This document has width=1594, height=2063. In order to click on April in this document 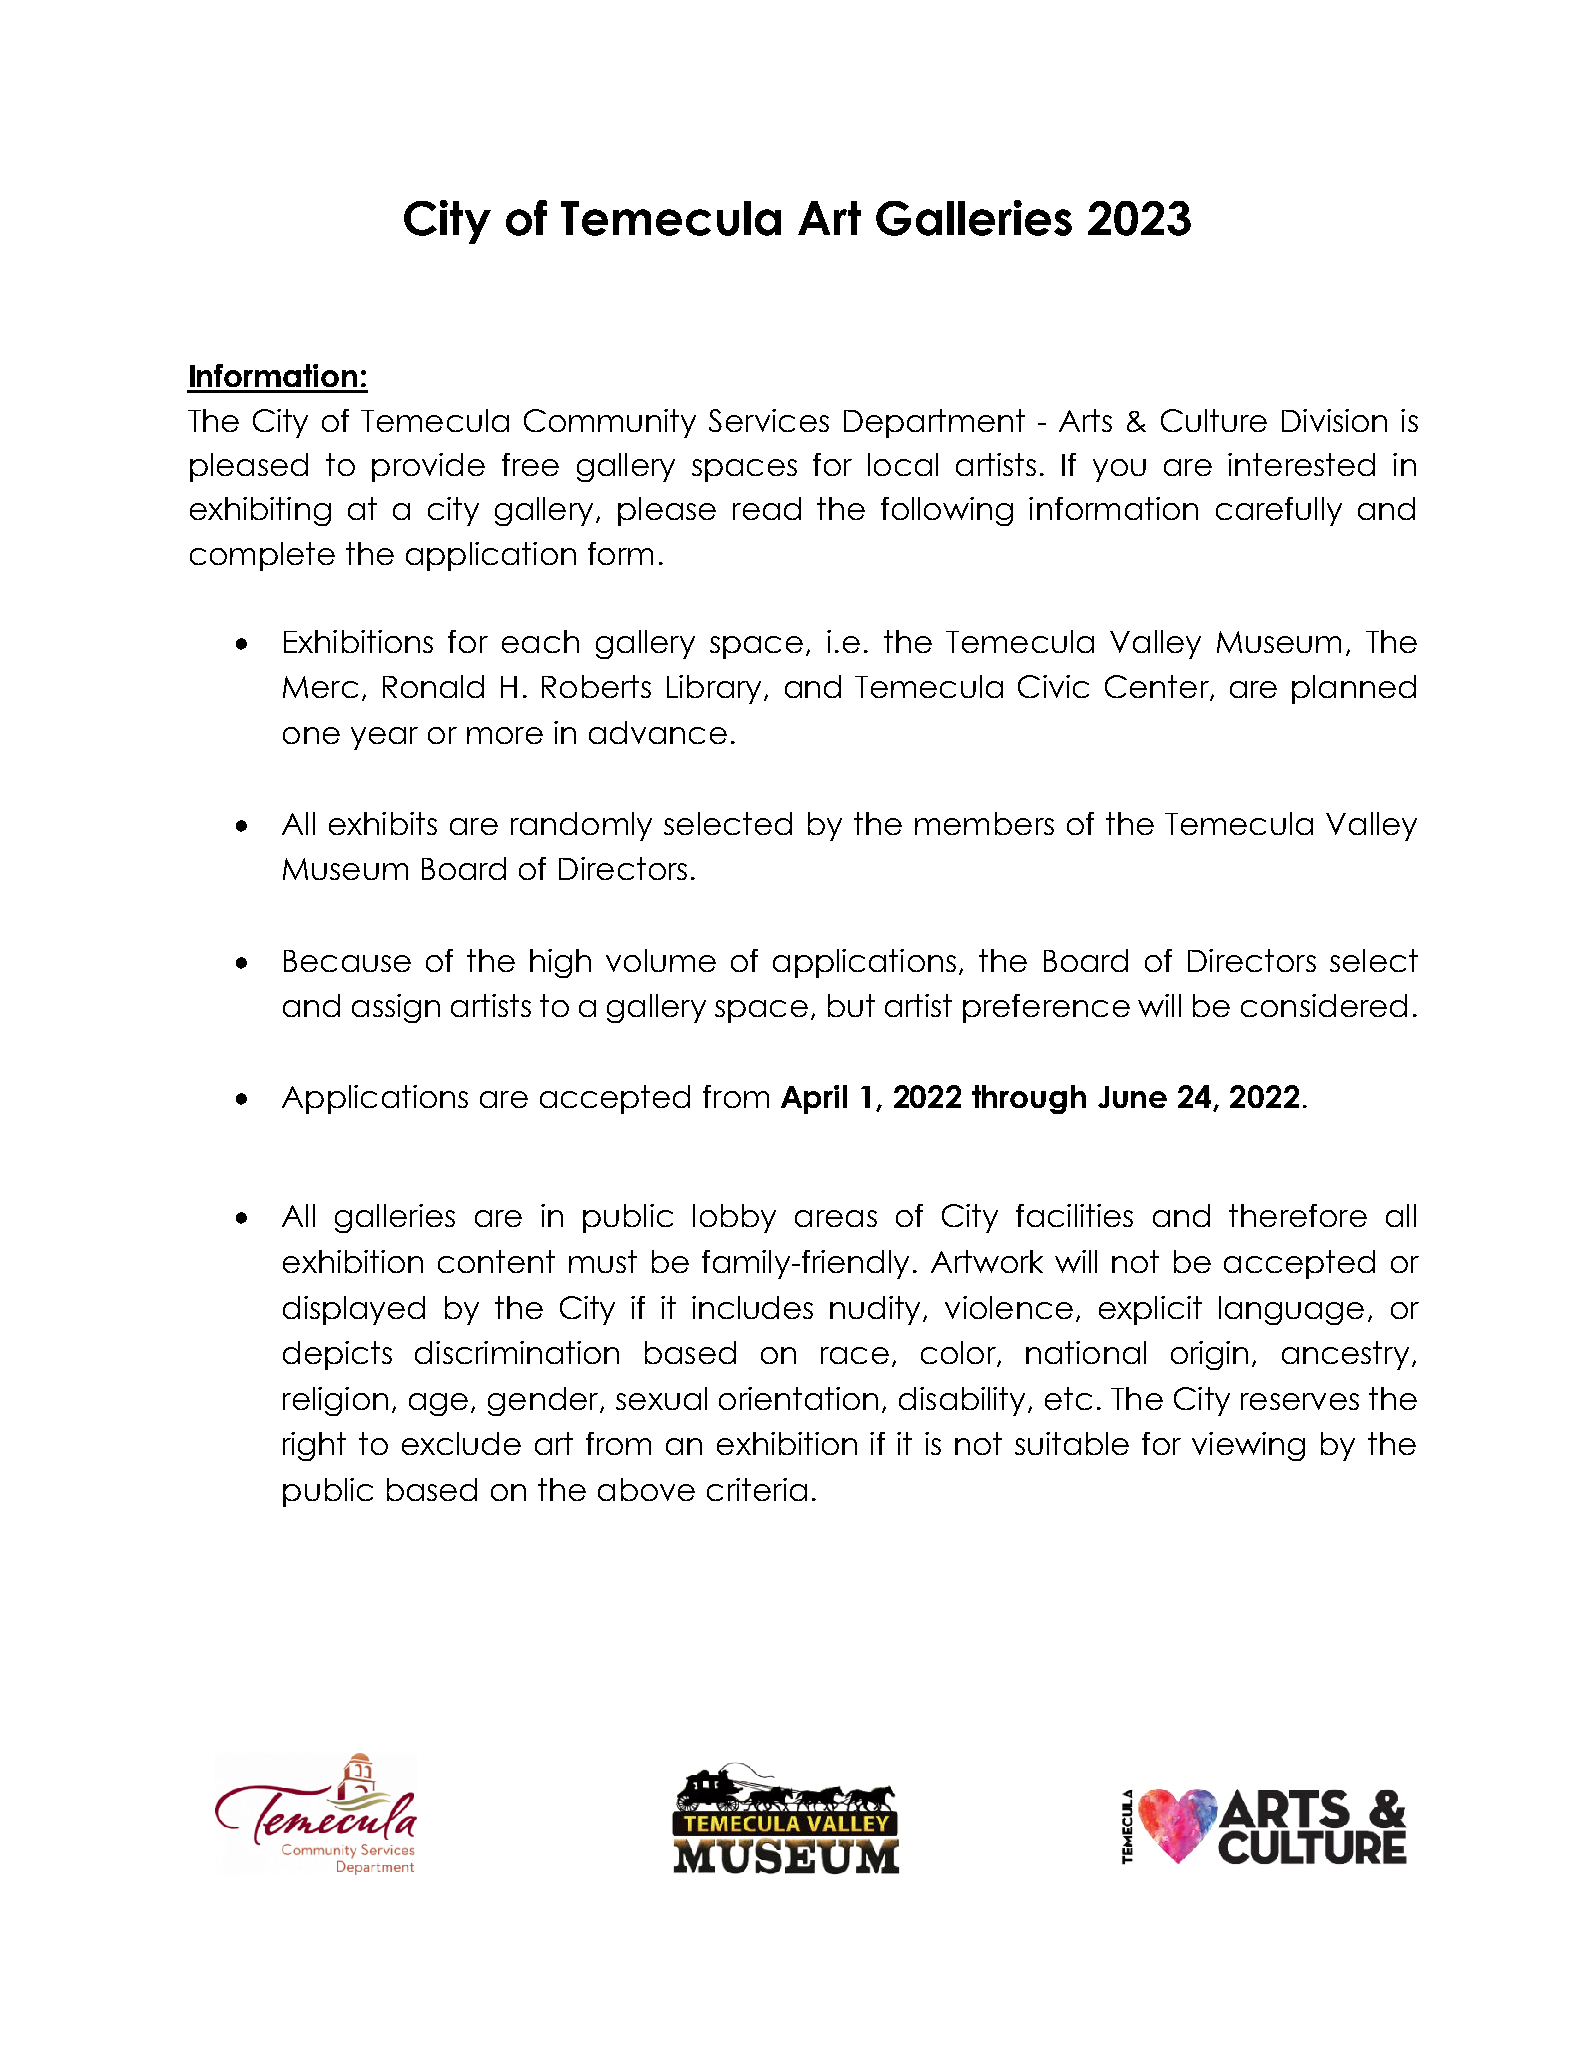, I will do `click(814, 1099)`.
